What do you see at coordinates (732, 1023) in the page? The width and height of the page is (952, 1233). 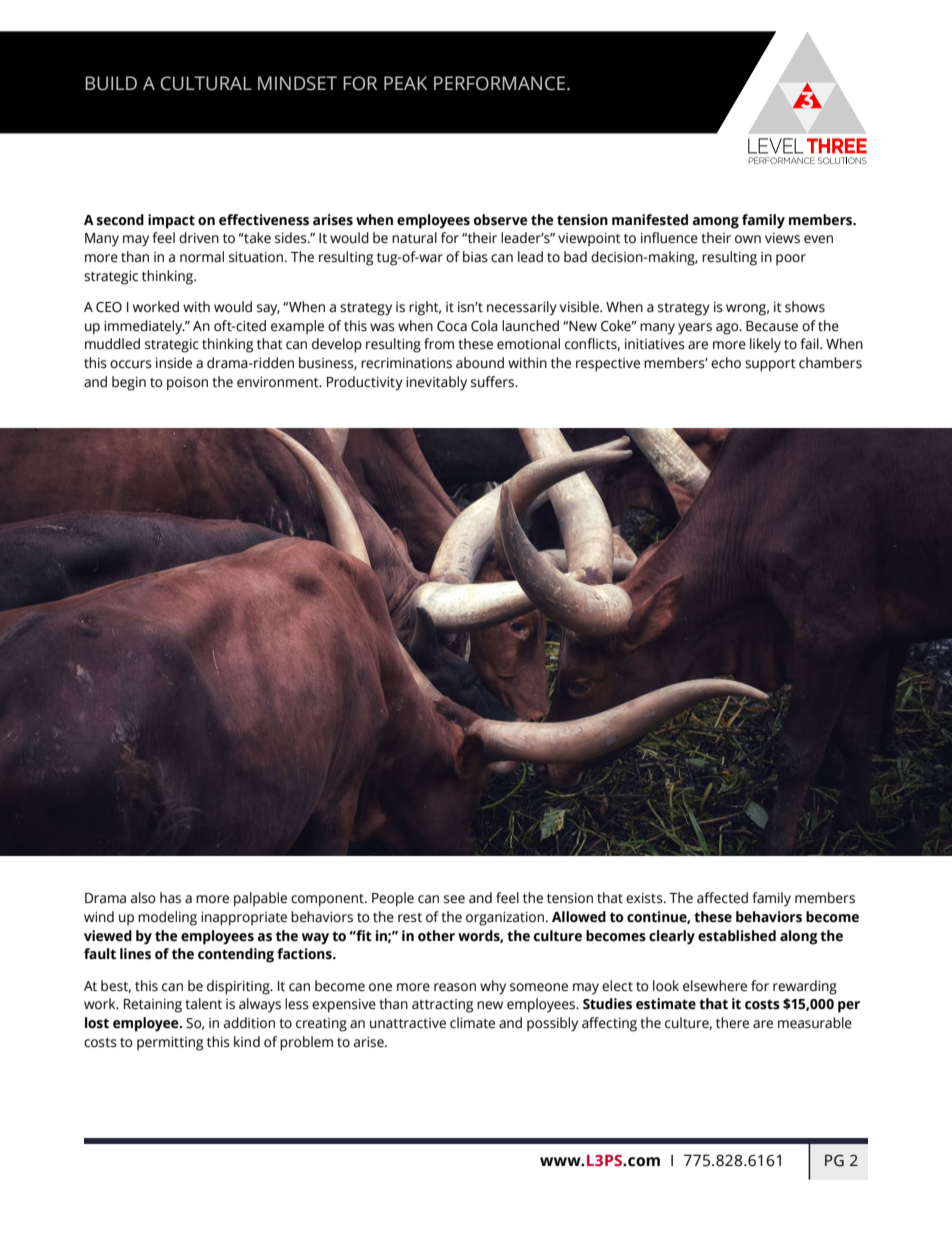 I see `there` at bounding box center [732, 1023].
